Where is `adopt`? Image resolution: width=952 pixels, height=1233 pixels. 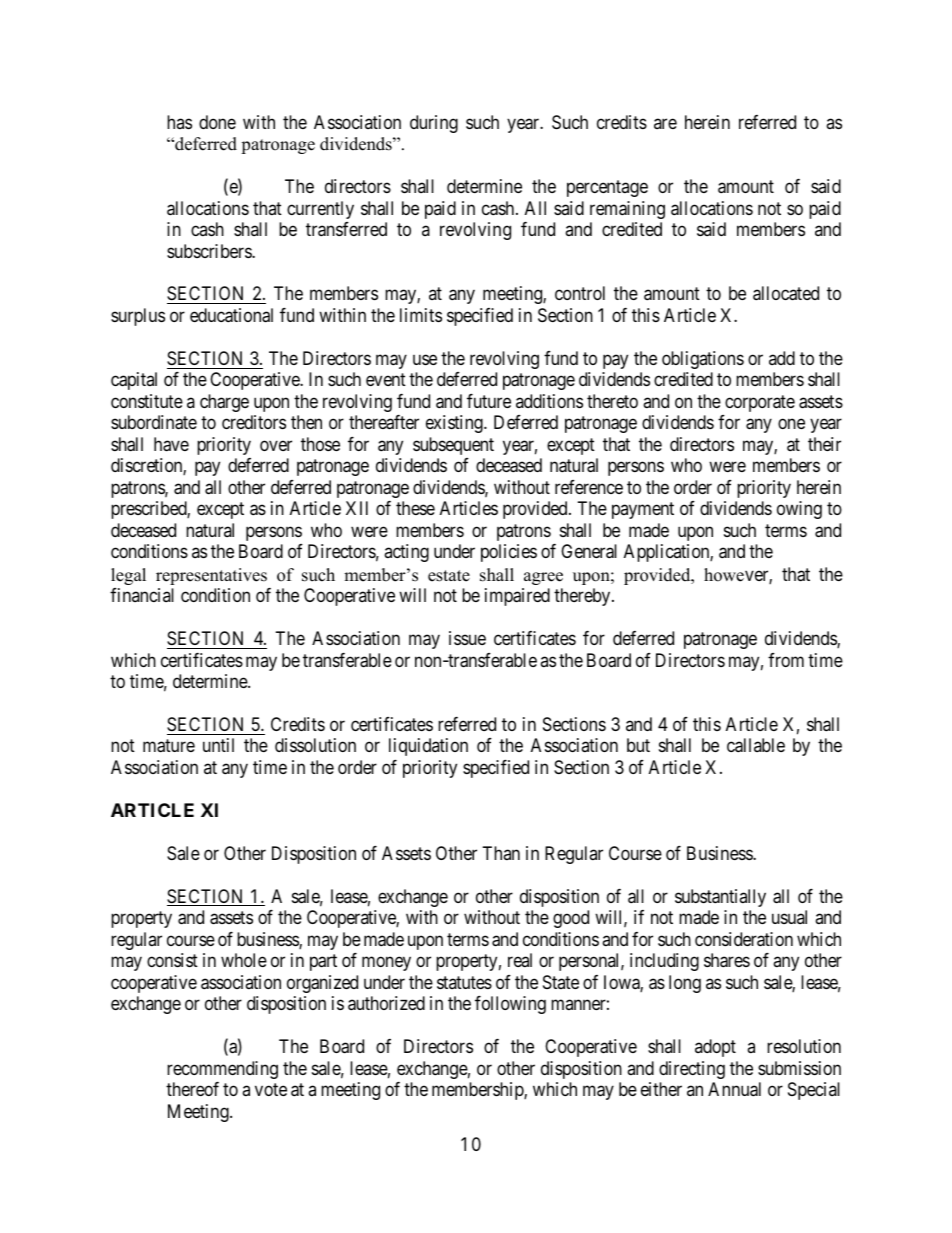
adopt is located at coordinates (715, 1048).
